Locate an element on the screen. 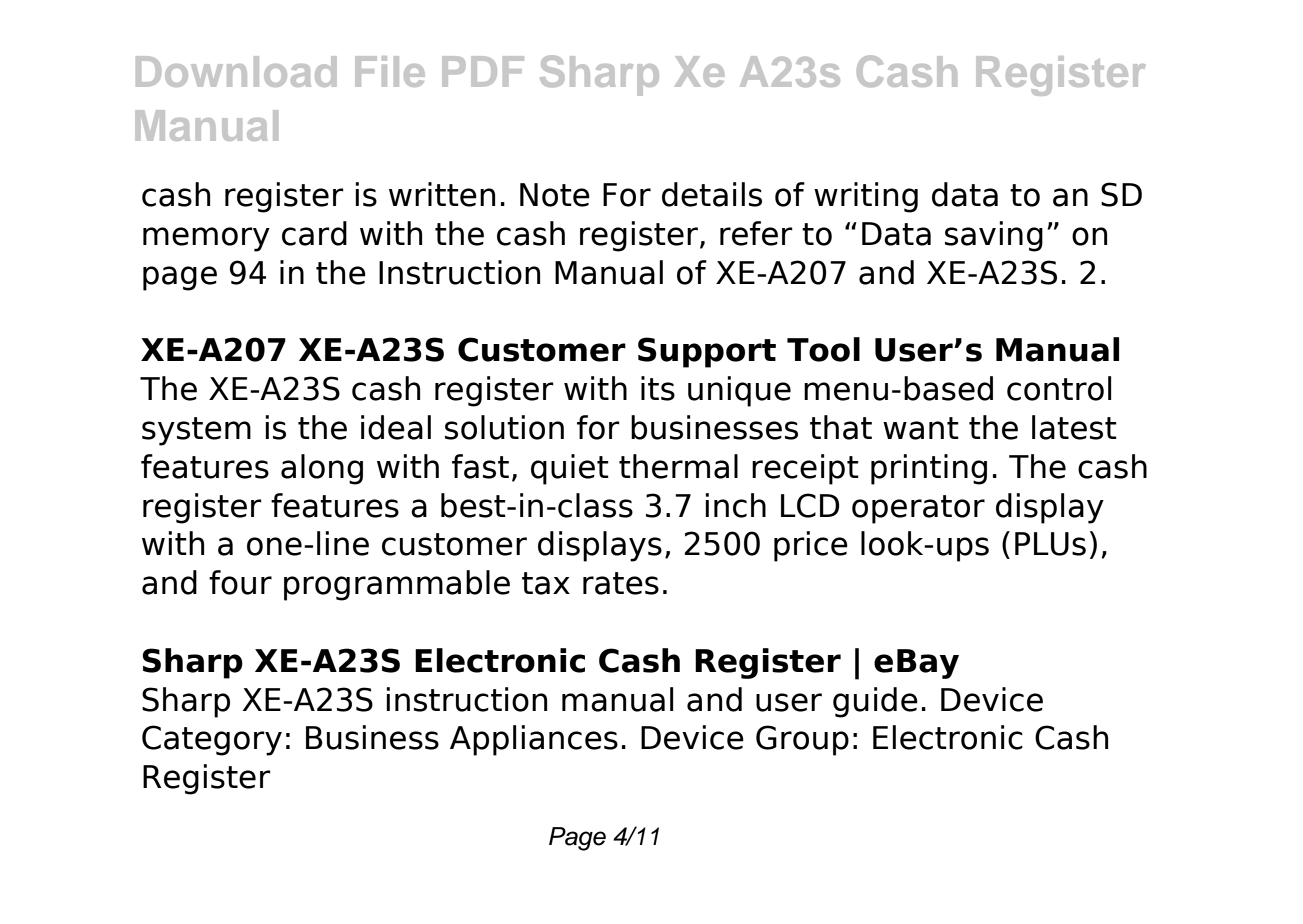 This screenshot has height=924, width=1303. writing is located at coordinates (866, 197).
